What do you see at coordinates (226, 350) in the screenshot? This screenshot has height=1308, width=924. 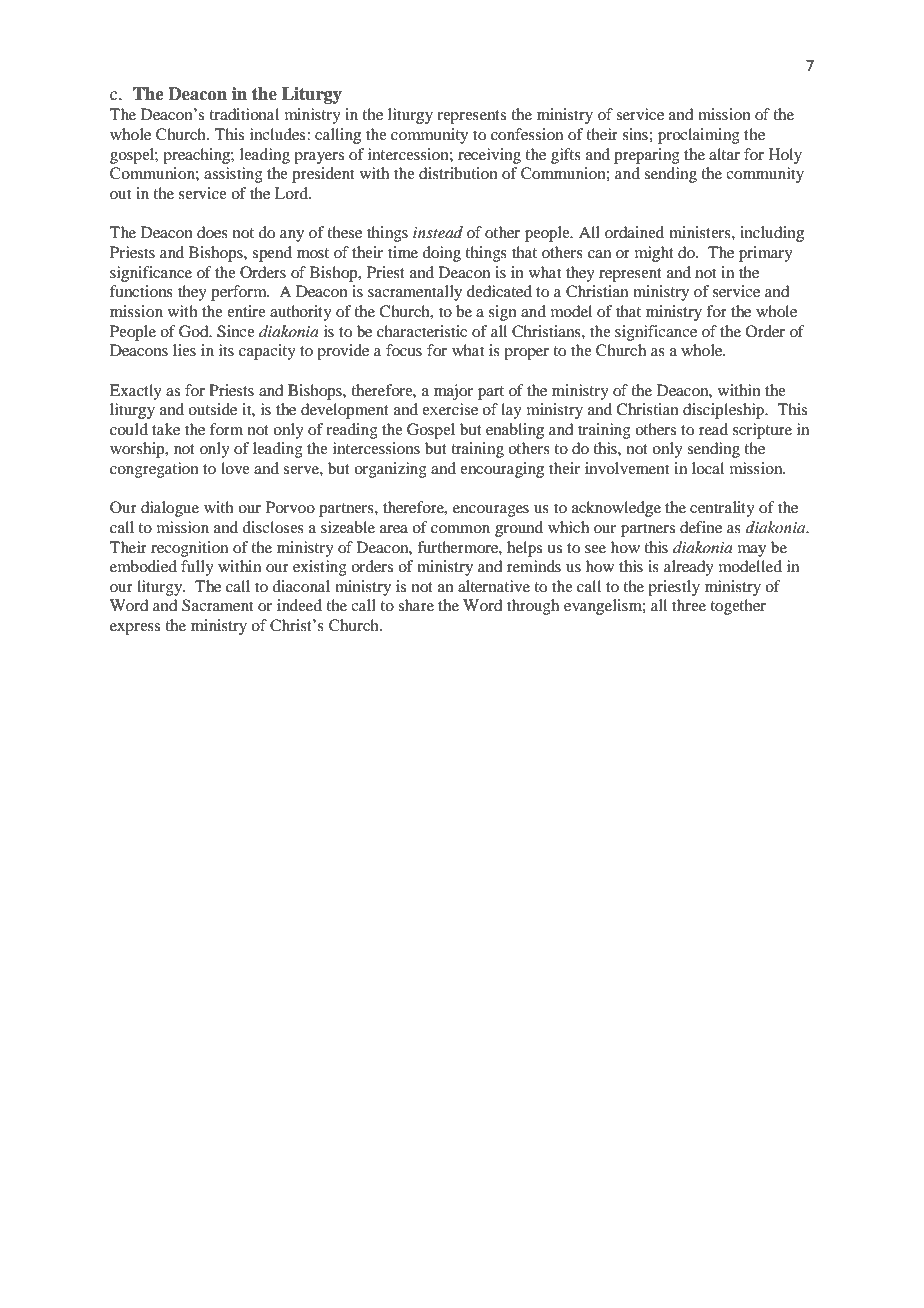 I see `its` at bounding box center [226, 350].
